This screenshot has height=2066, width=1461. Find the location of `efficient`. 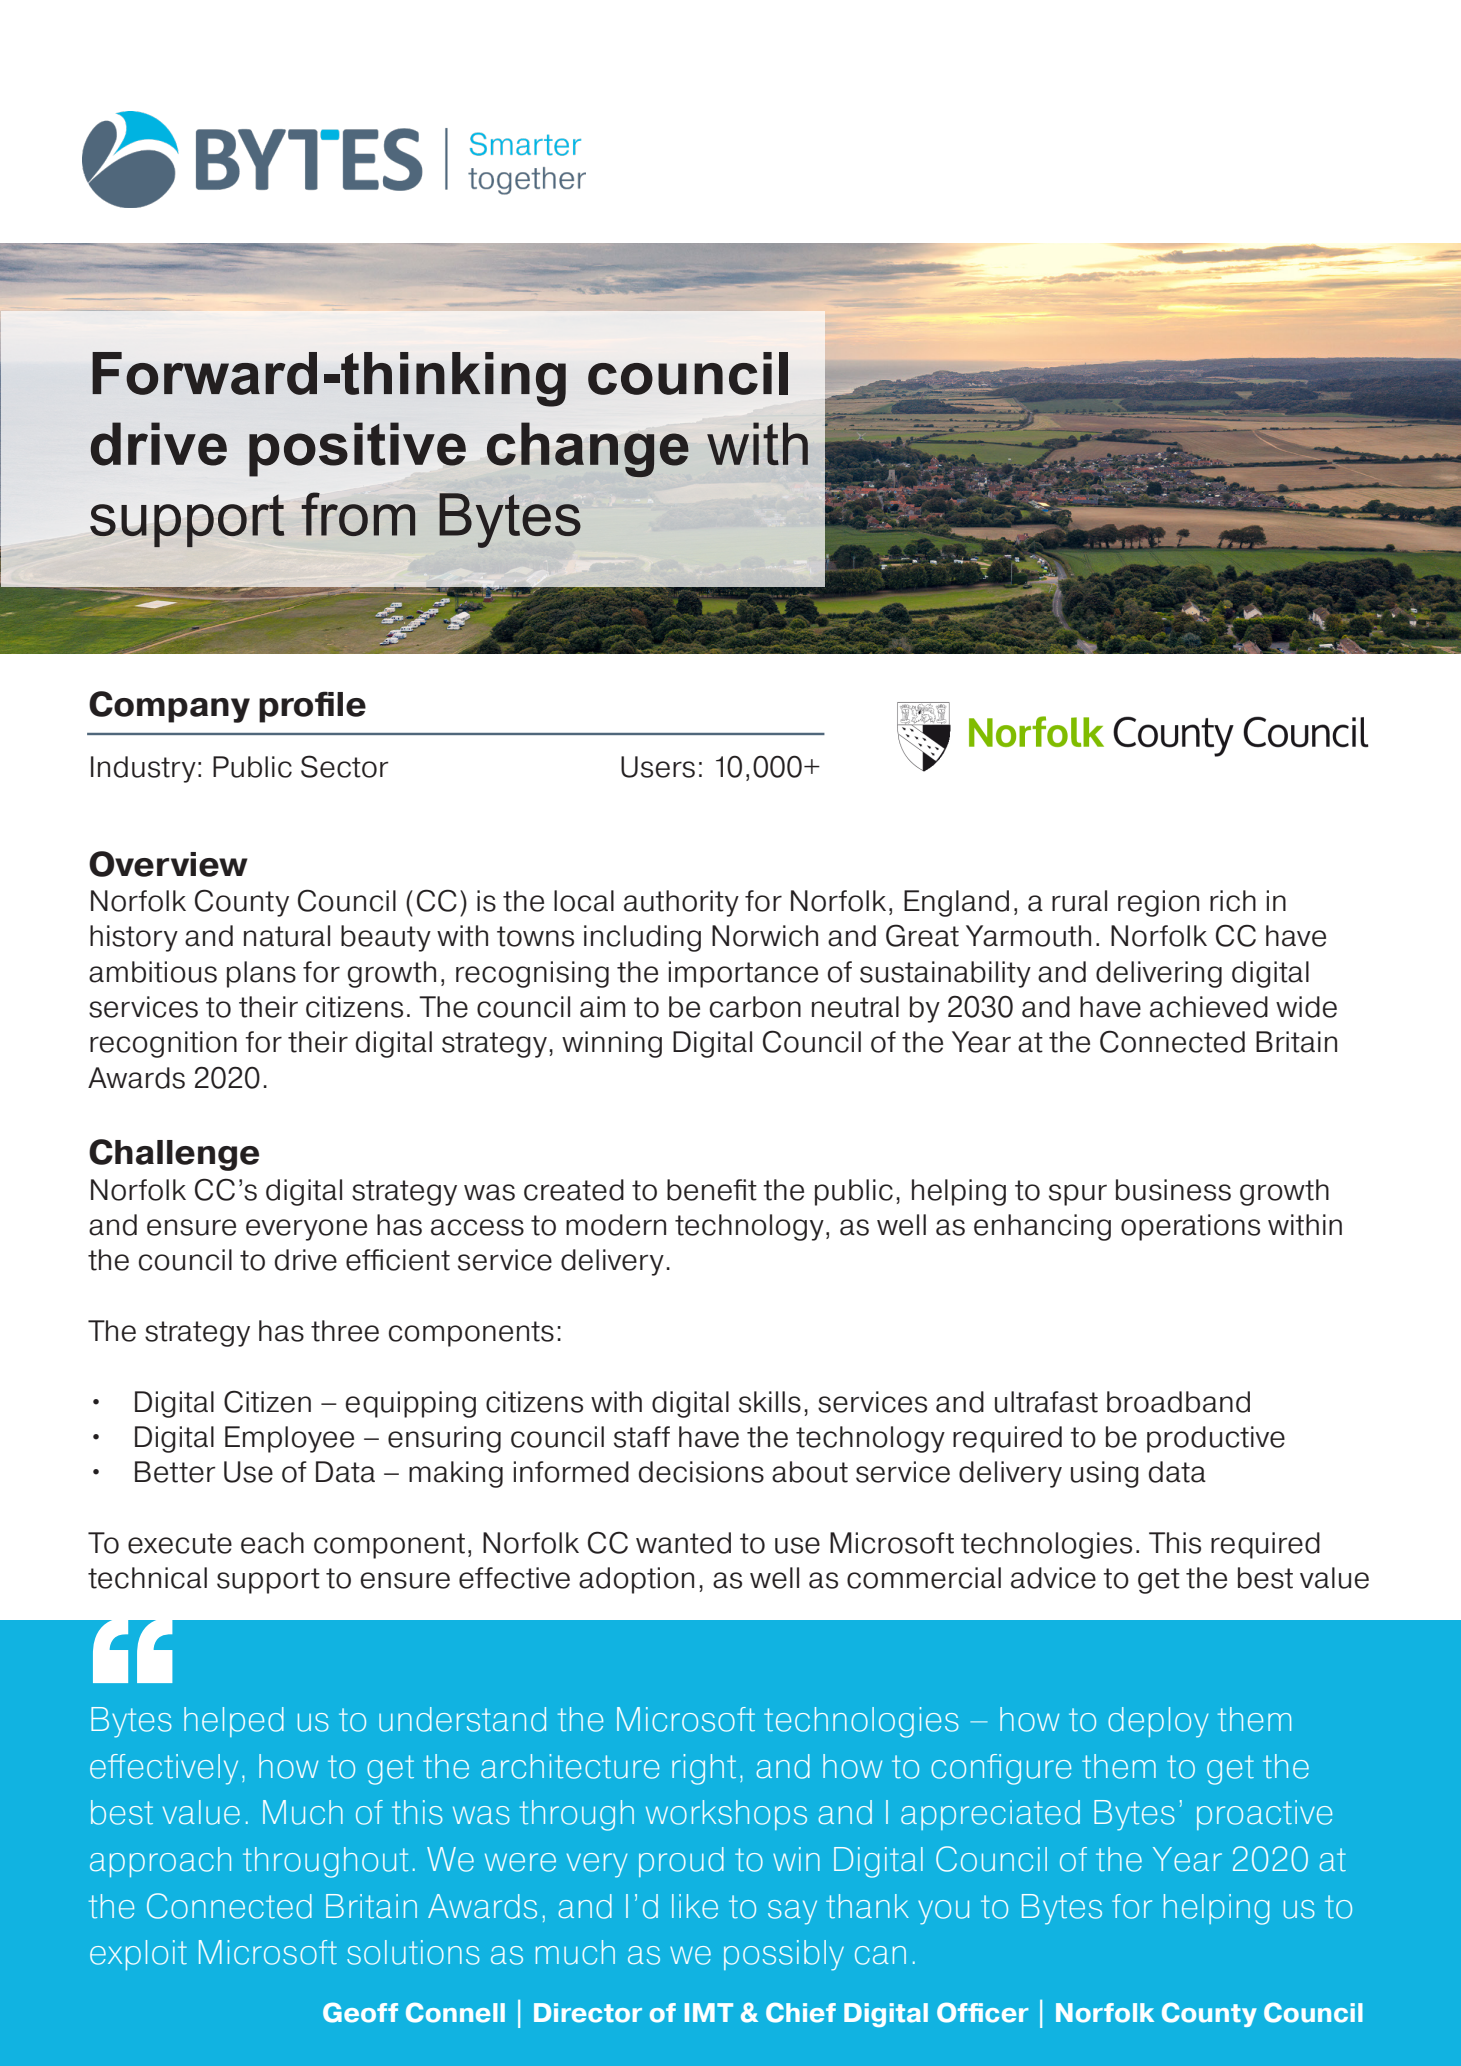

efficient is located at coordinates (398, 1260).
